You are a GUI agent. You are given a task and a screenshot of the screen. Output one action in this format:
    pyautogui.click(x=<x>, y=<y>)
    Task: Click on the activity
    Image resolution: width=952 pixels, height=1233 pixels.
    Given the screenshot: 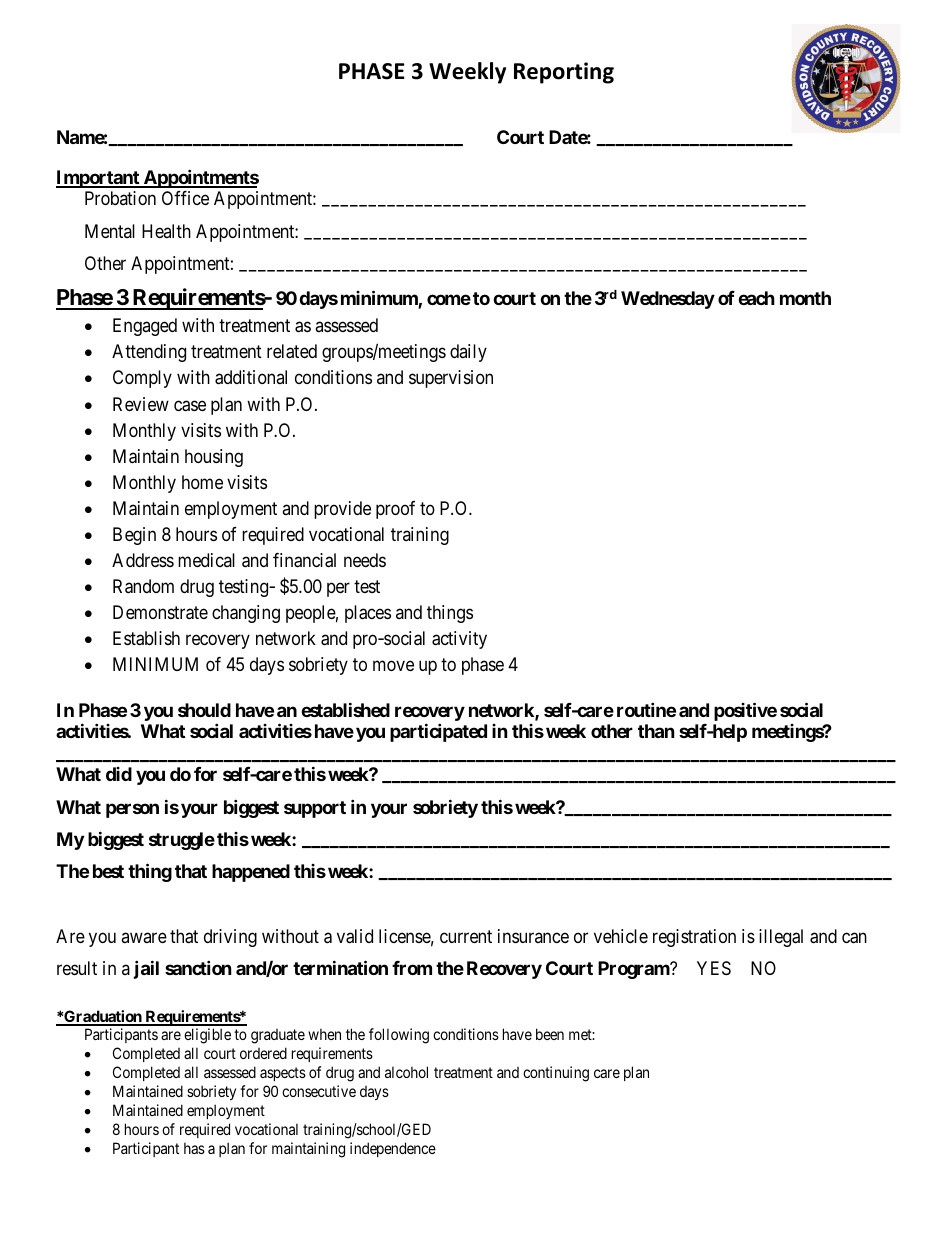 What is the action you would take?
    pyautogui.click(x=459, y=640)
